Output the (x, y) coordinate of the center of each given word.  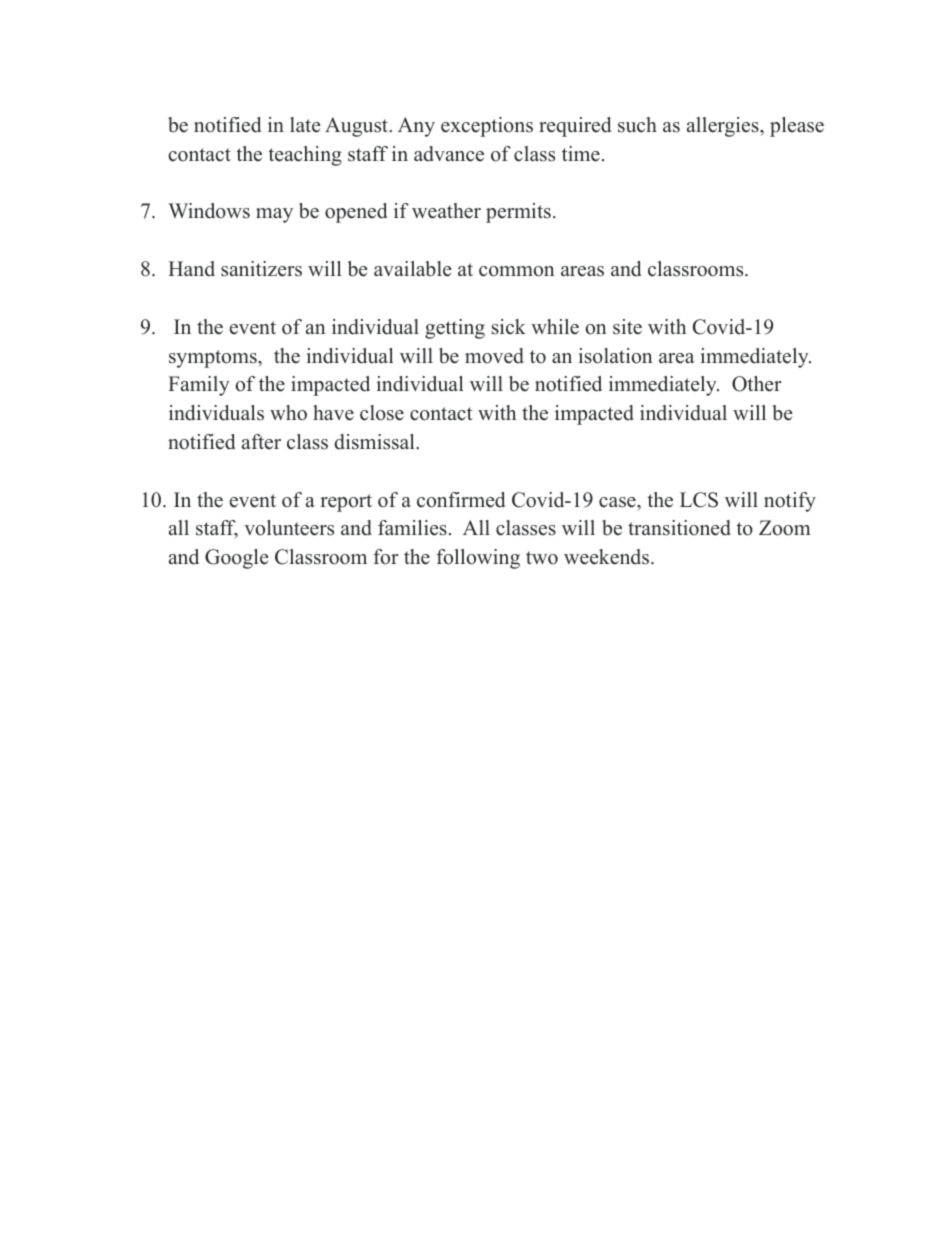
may (274, 215)
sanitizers (261, 269)
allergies (724, 127)
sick (509, 327)
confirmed (461, 500)
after (261, 442)
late (305, 125)
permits (518, 213)
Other (757, 384)
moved (494, 356)
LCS (699, 500)
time (581, 154)
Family (199, 386)
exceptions (487, 127)
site (627, 327)
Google (237, 559)
